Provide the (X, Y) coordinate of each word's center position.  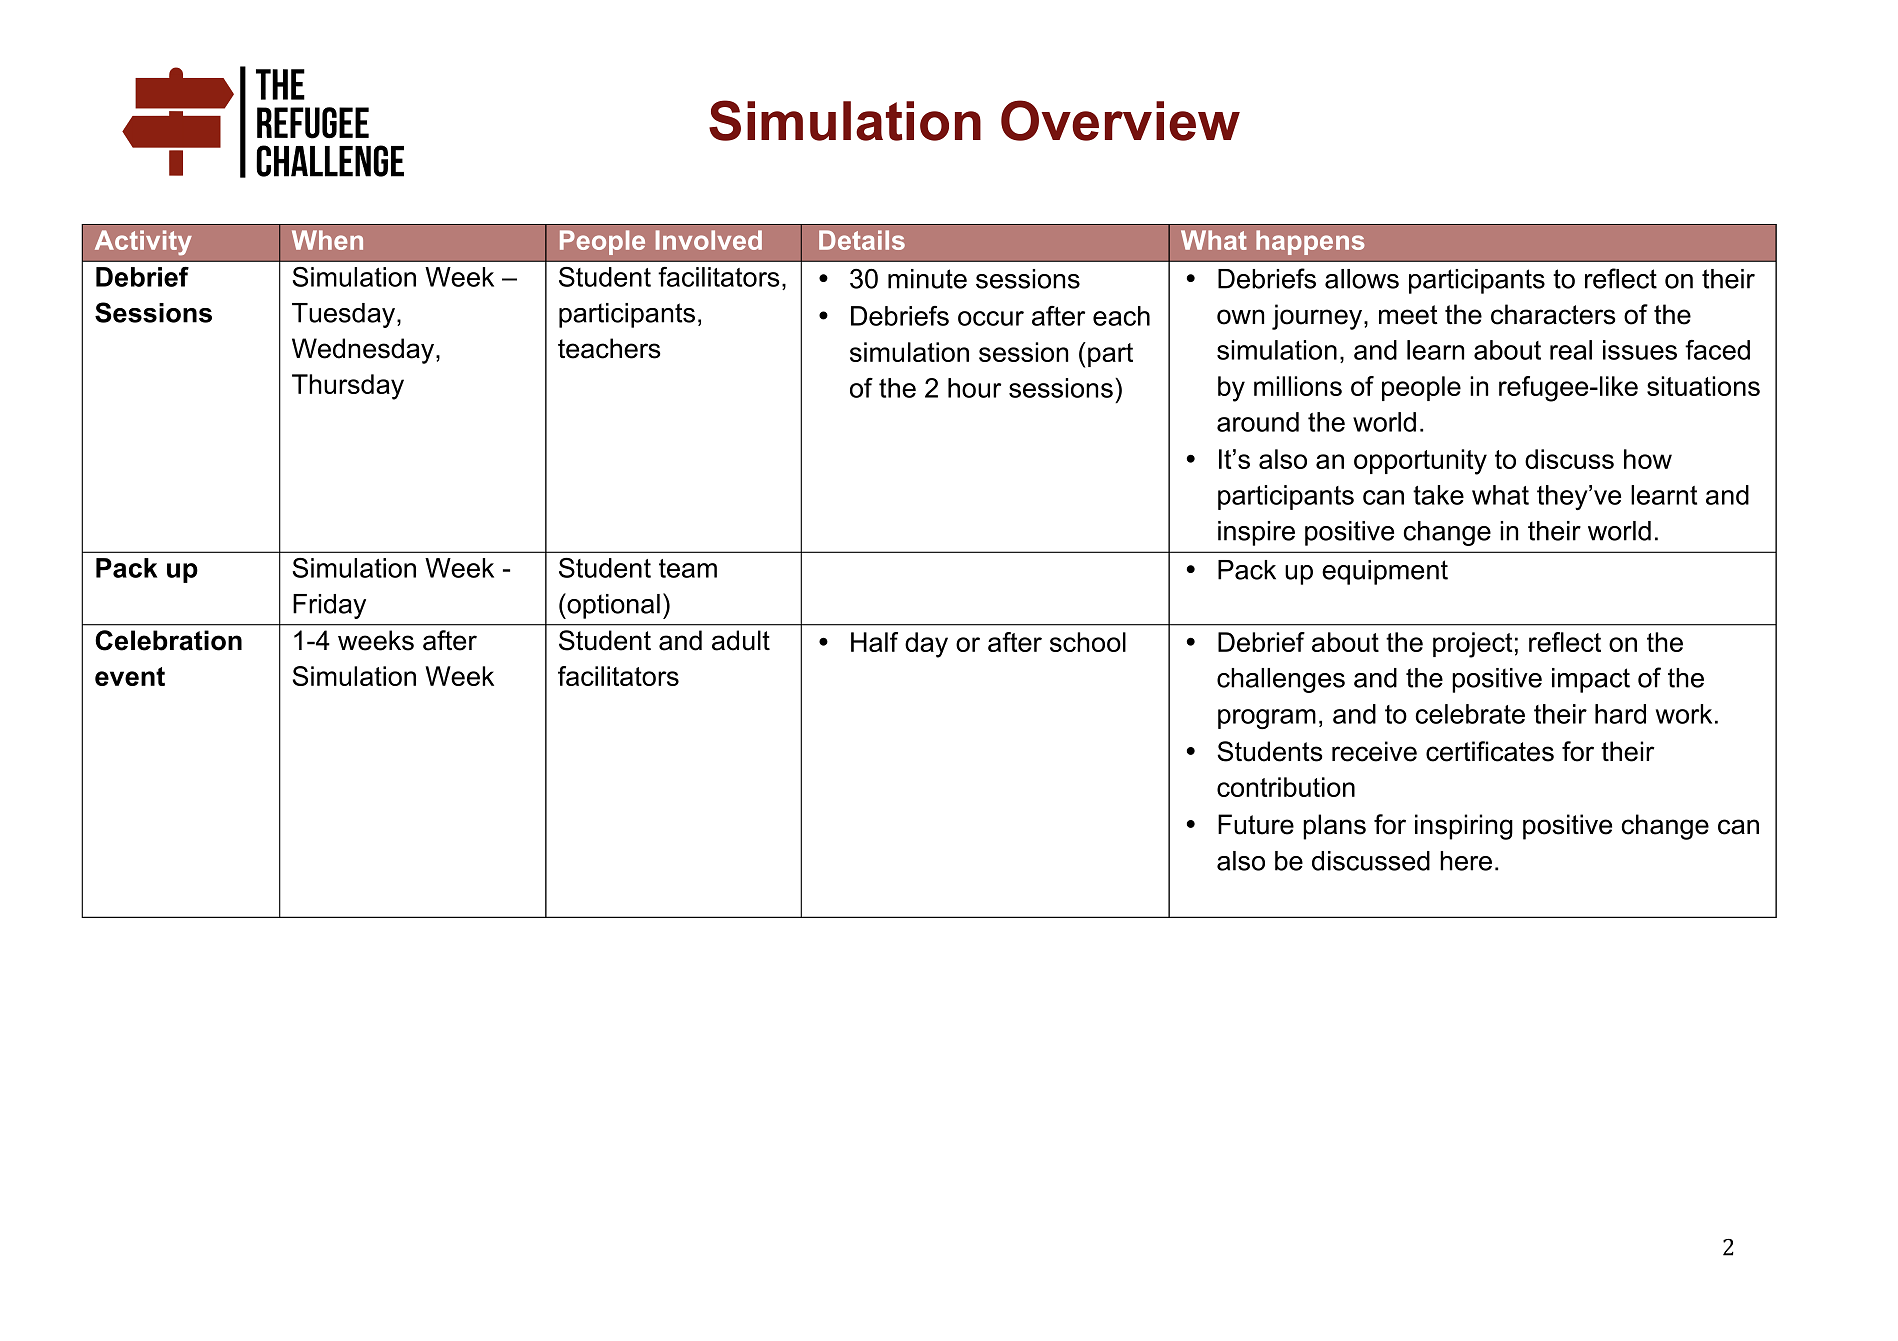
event (130, 676)
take (1438, 495)
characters (1553, 314)
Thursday (348, 387)
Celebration (168, 640)
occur (991, 318)
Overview (1120, 120)
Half (874, 642)
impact (1591, 680)
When (327, 240)
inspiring (1464, 827)
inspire (1256, 533)
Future (1256, 824)
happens (1310, 242)
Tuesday (345, 315)
